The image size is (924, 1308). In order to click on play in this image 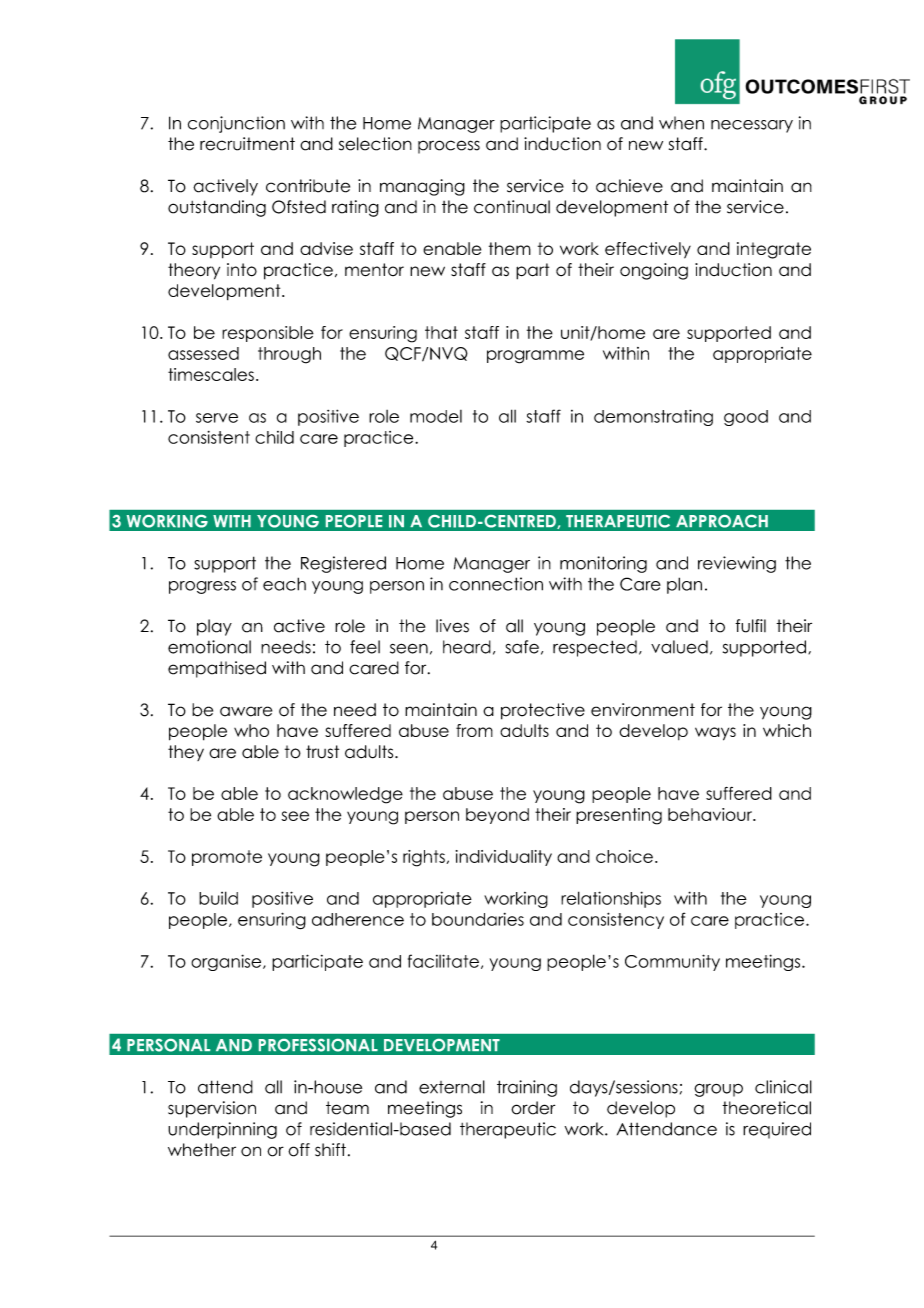, I will do `click(214, 627)`.
